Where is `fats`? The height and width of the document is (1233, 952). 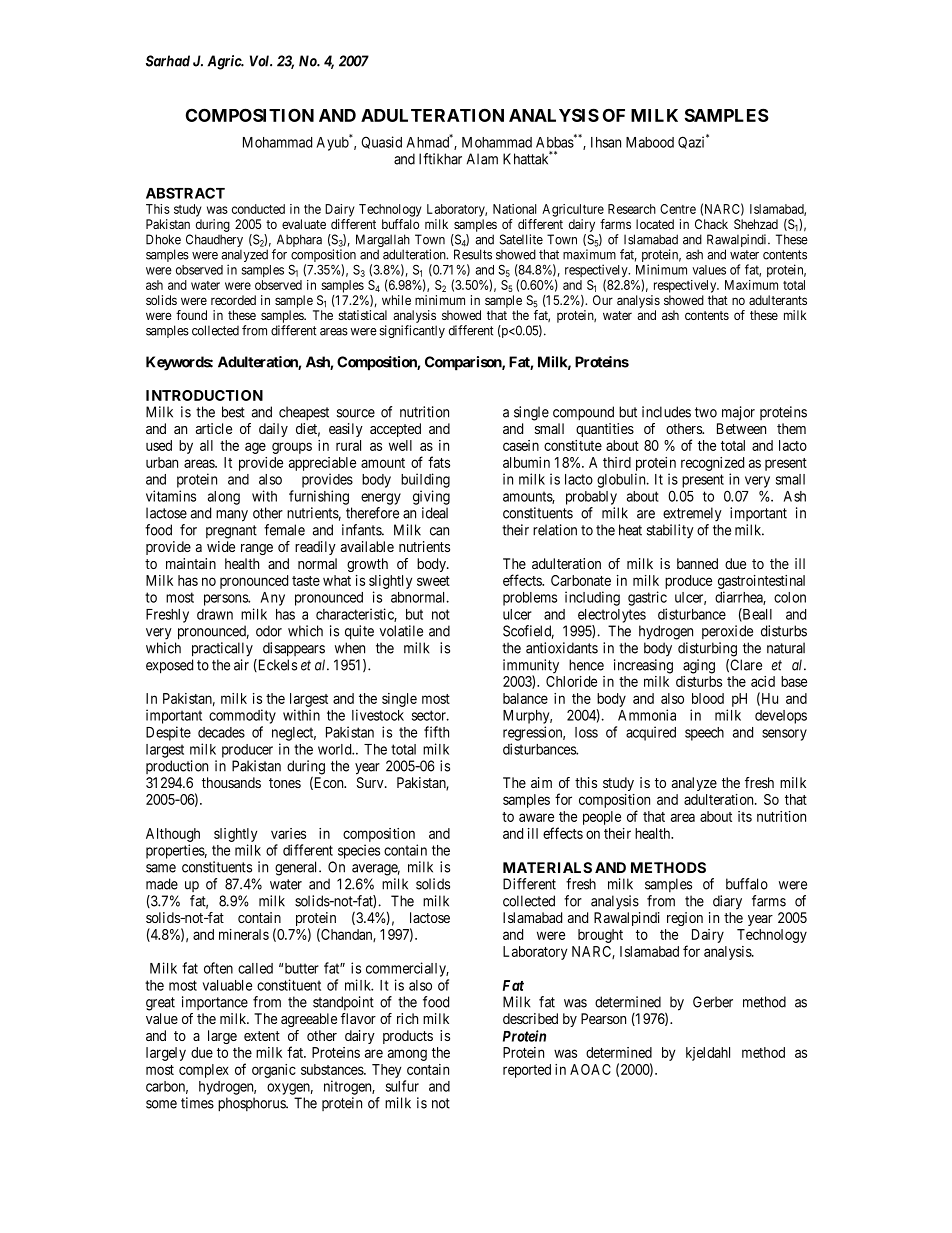 fats is located at coordinates (439, 462).
